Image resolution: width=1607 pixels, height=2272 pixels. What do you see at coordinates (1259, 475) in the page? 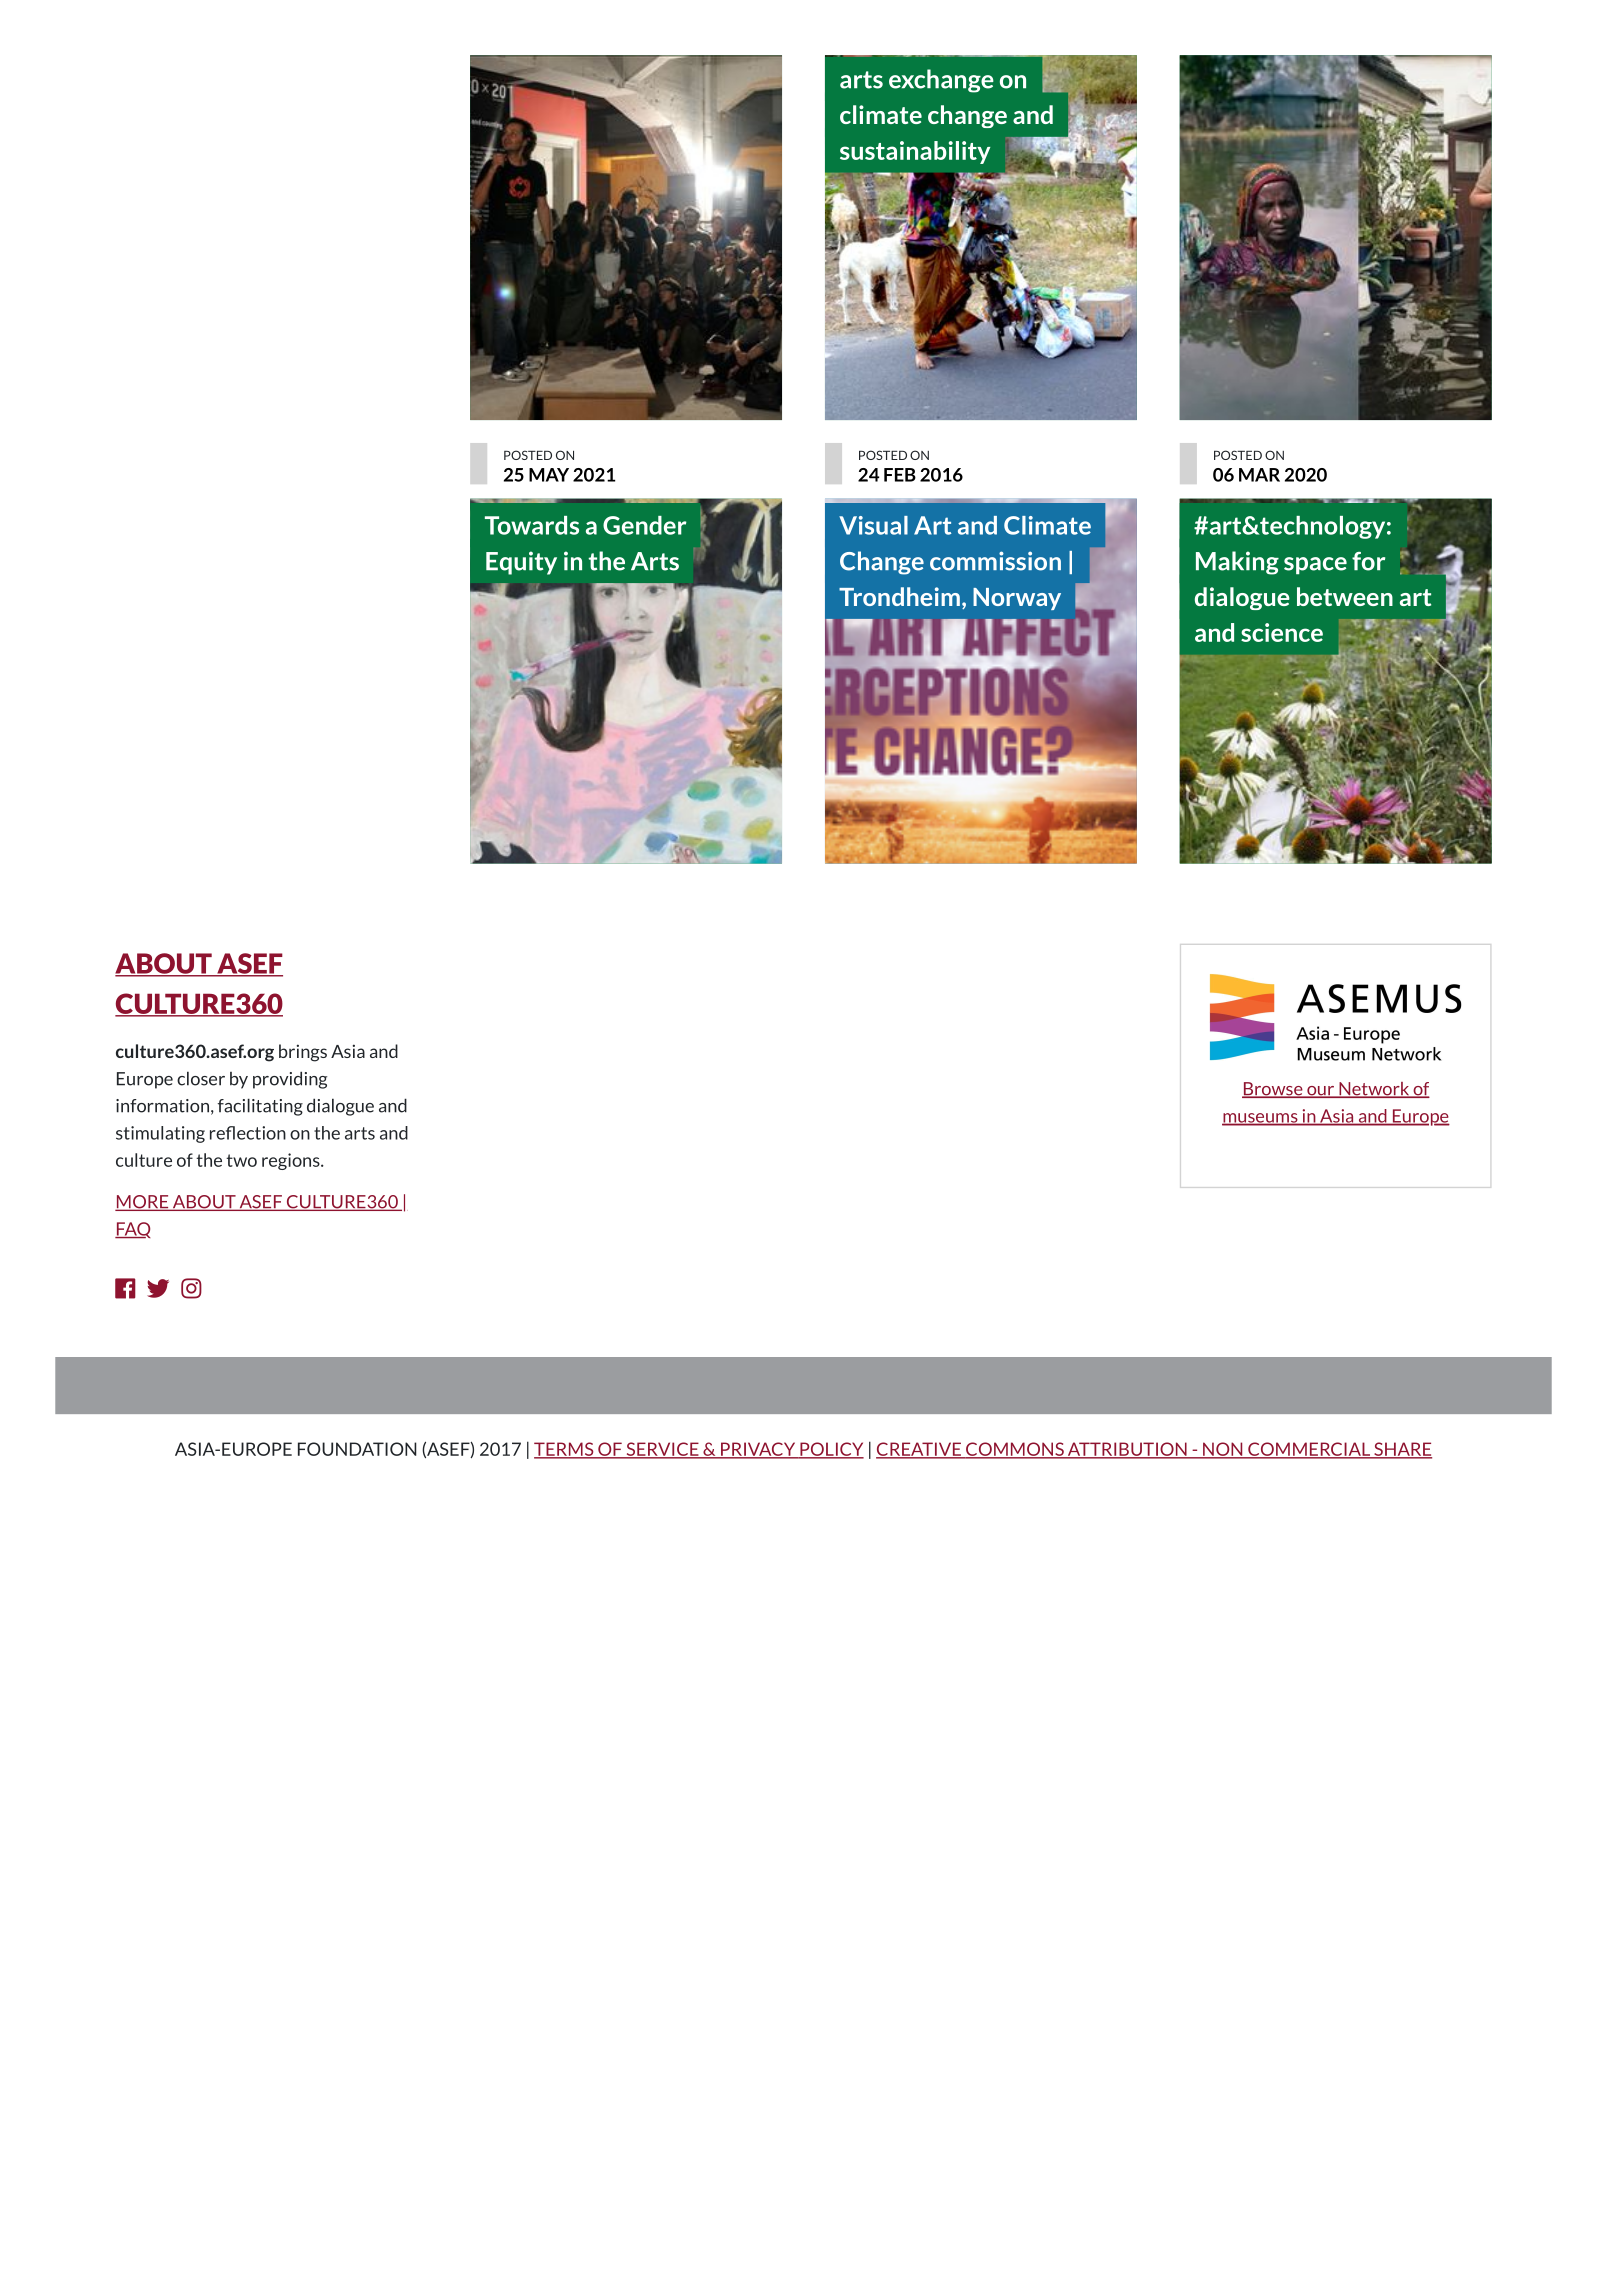
I see `MAR` at bounding box center [1259, 475].
